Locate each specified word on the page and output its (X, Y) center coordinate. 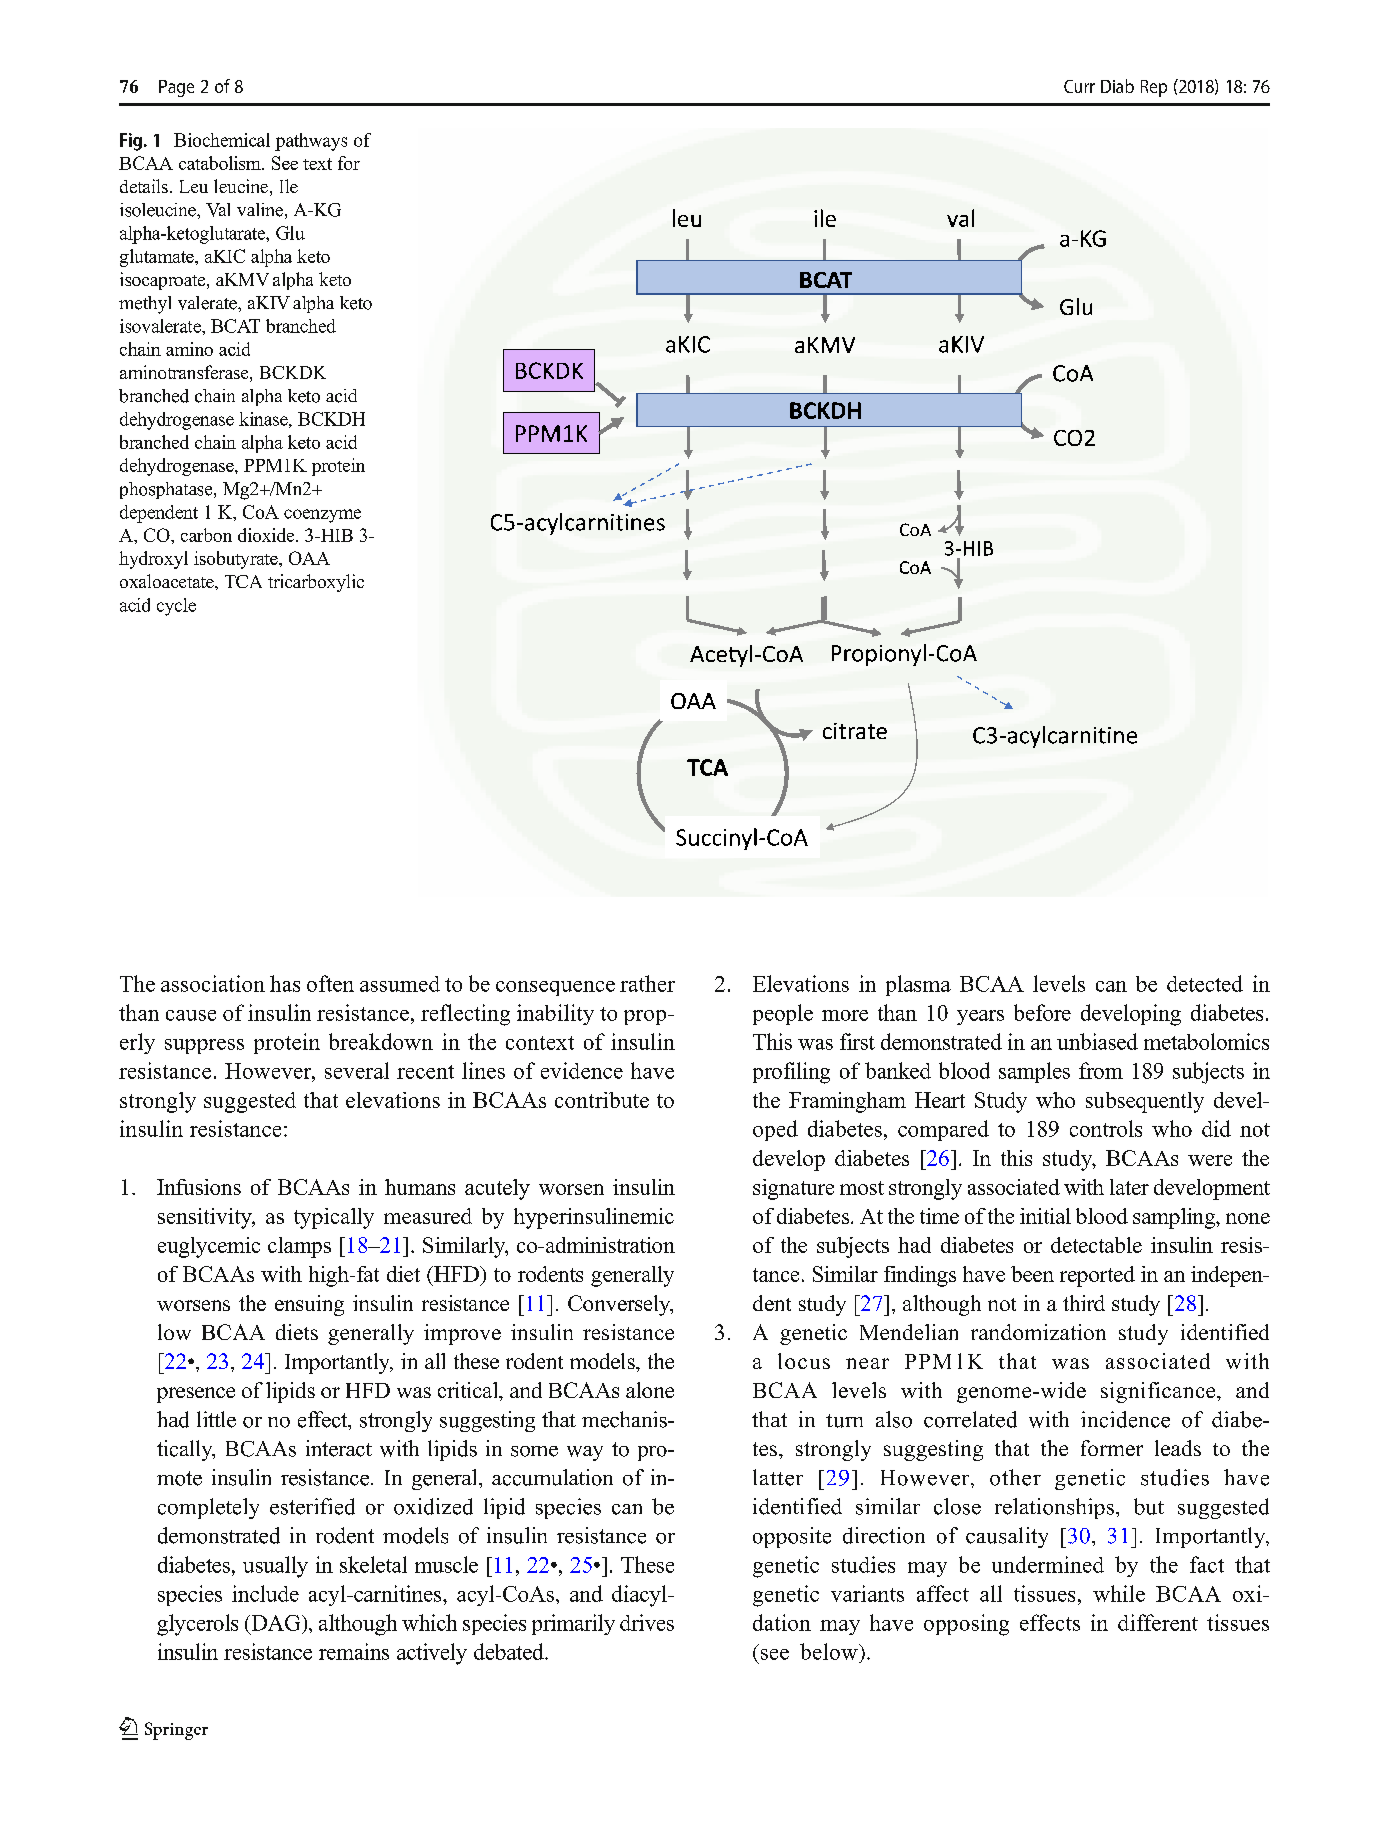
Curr (1079, 86)
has (285, 983)
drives (647, 1622)
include (265, 1593)
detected (1205, 983)
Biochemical (222, 140)
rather (647, 983)
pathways (311, 142)
